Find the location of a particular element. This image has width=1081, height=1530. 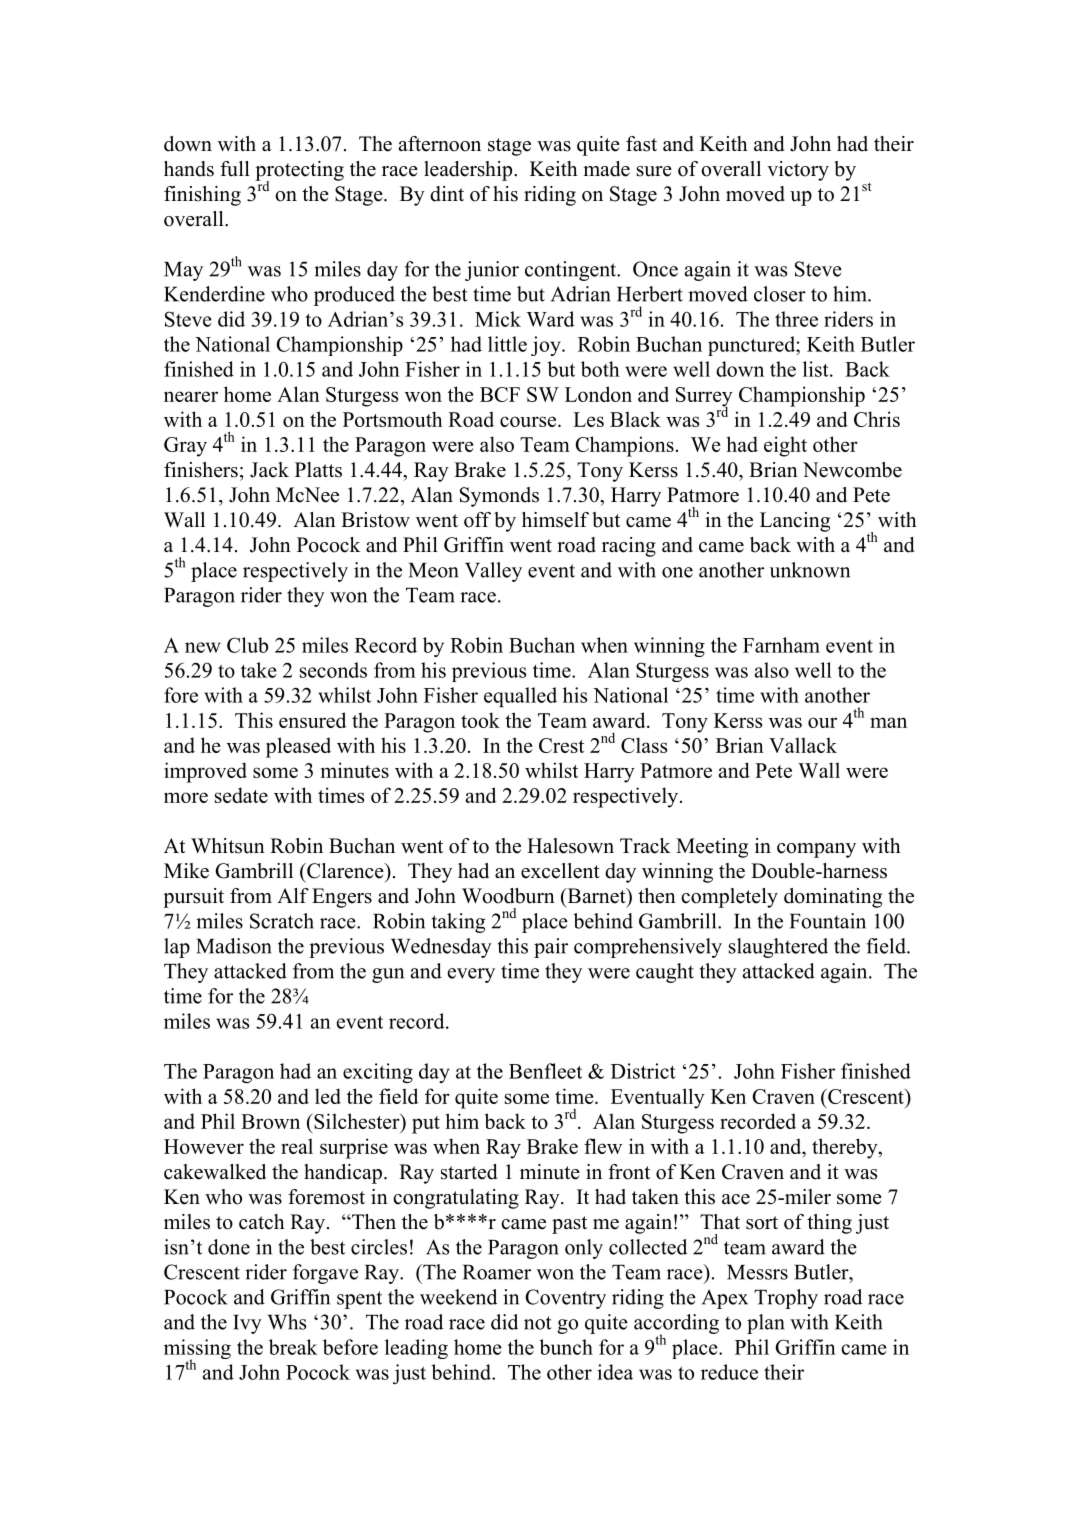

victory is located at coordinates (798, 171).
